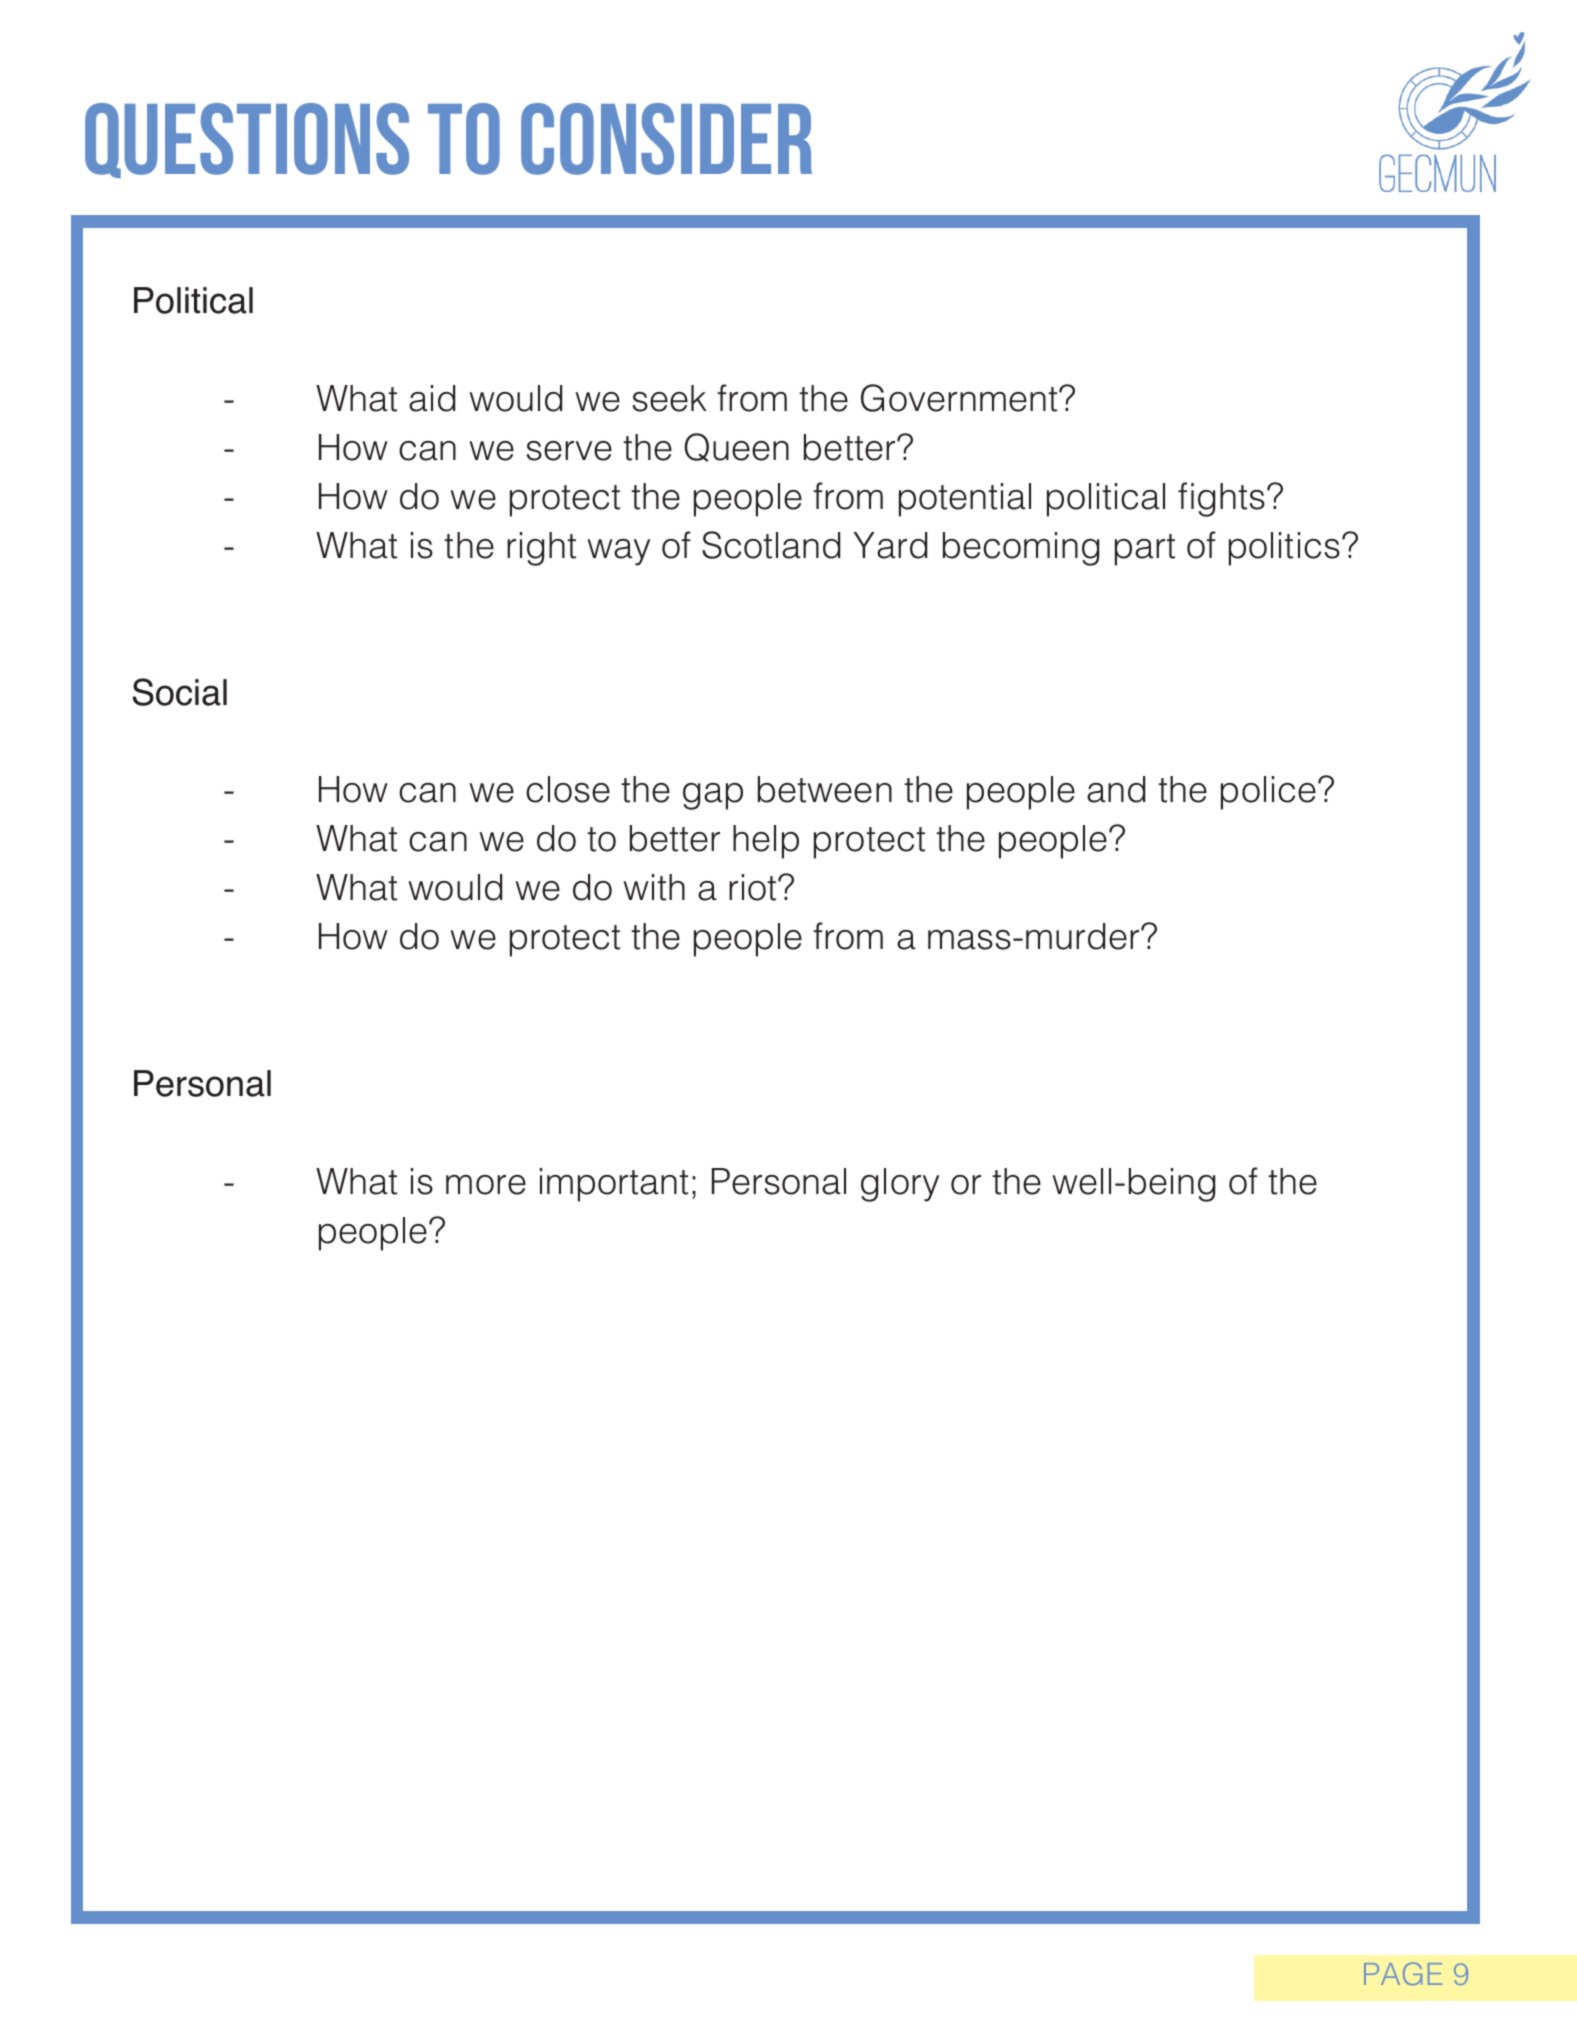 The height and width of the screenshot is (2041, 1577). I want to click on consider, so click(666, 139).
